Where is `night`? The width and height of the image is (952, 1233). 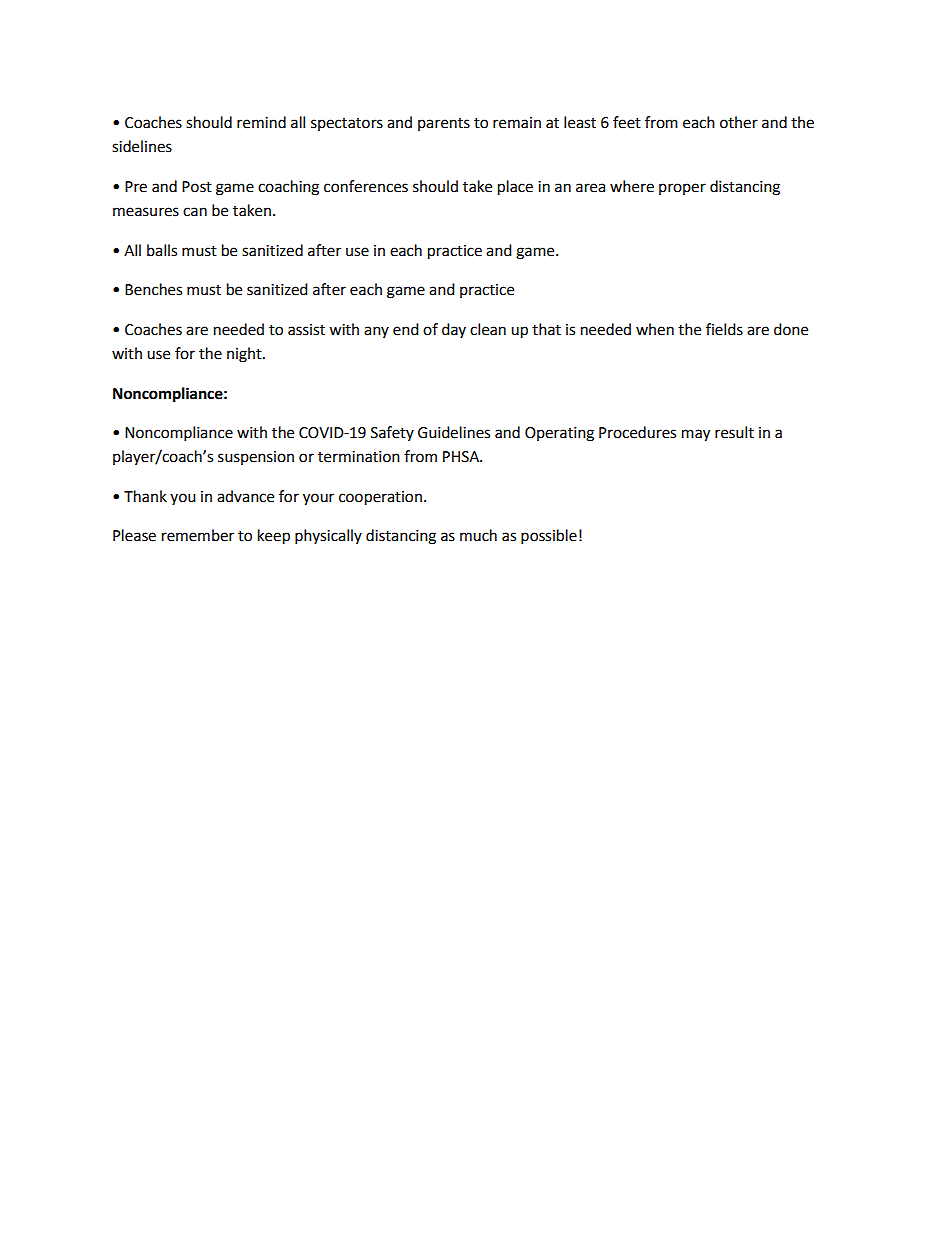 night is located at coordinates (245, 355).
